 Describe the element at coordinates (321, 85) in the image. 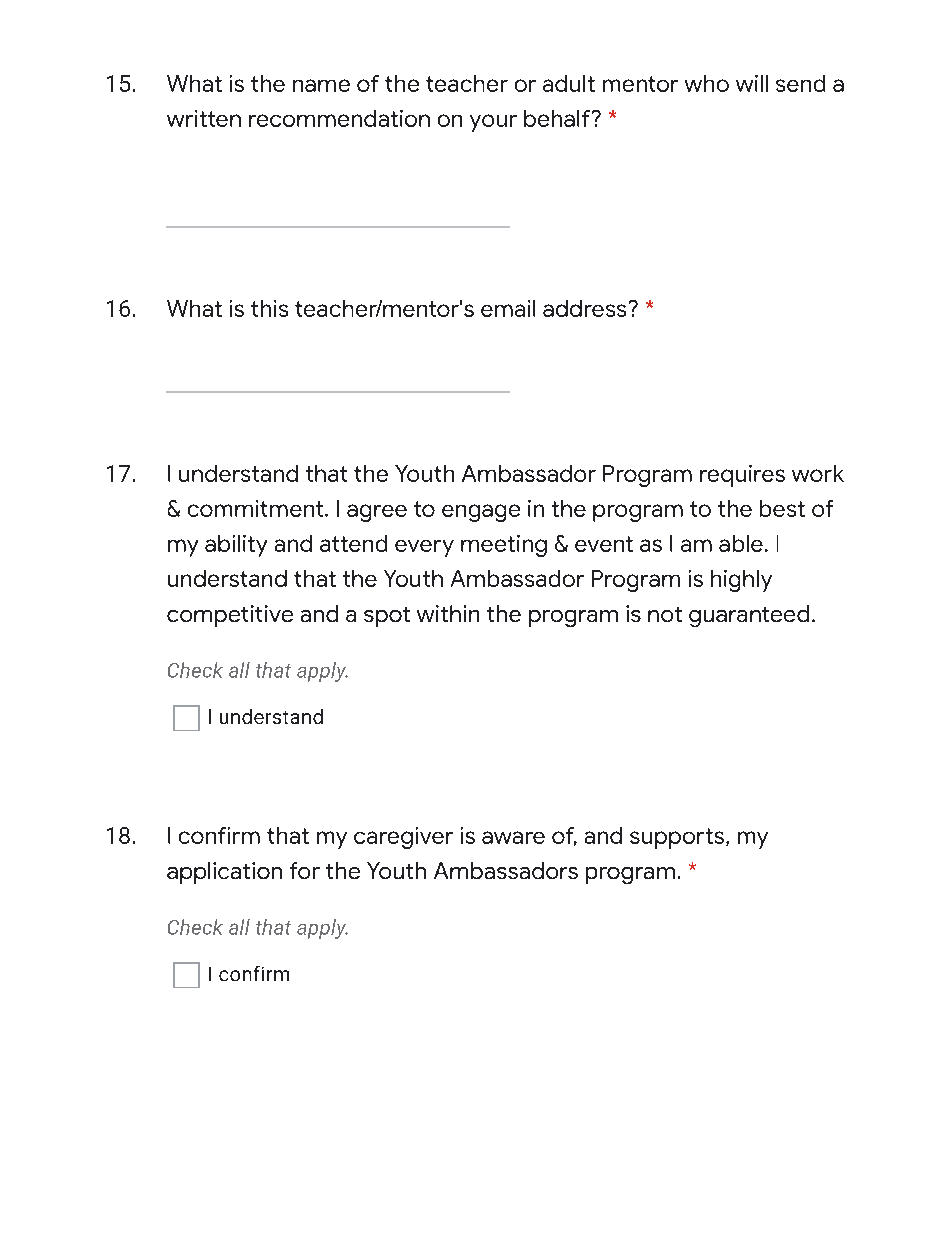

I see `name` at that location.
